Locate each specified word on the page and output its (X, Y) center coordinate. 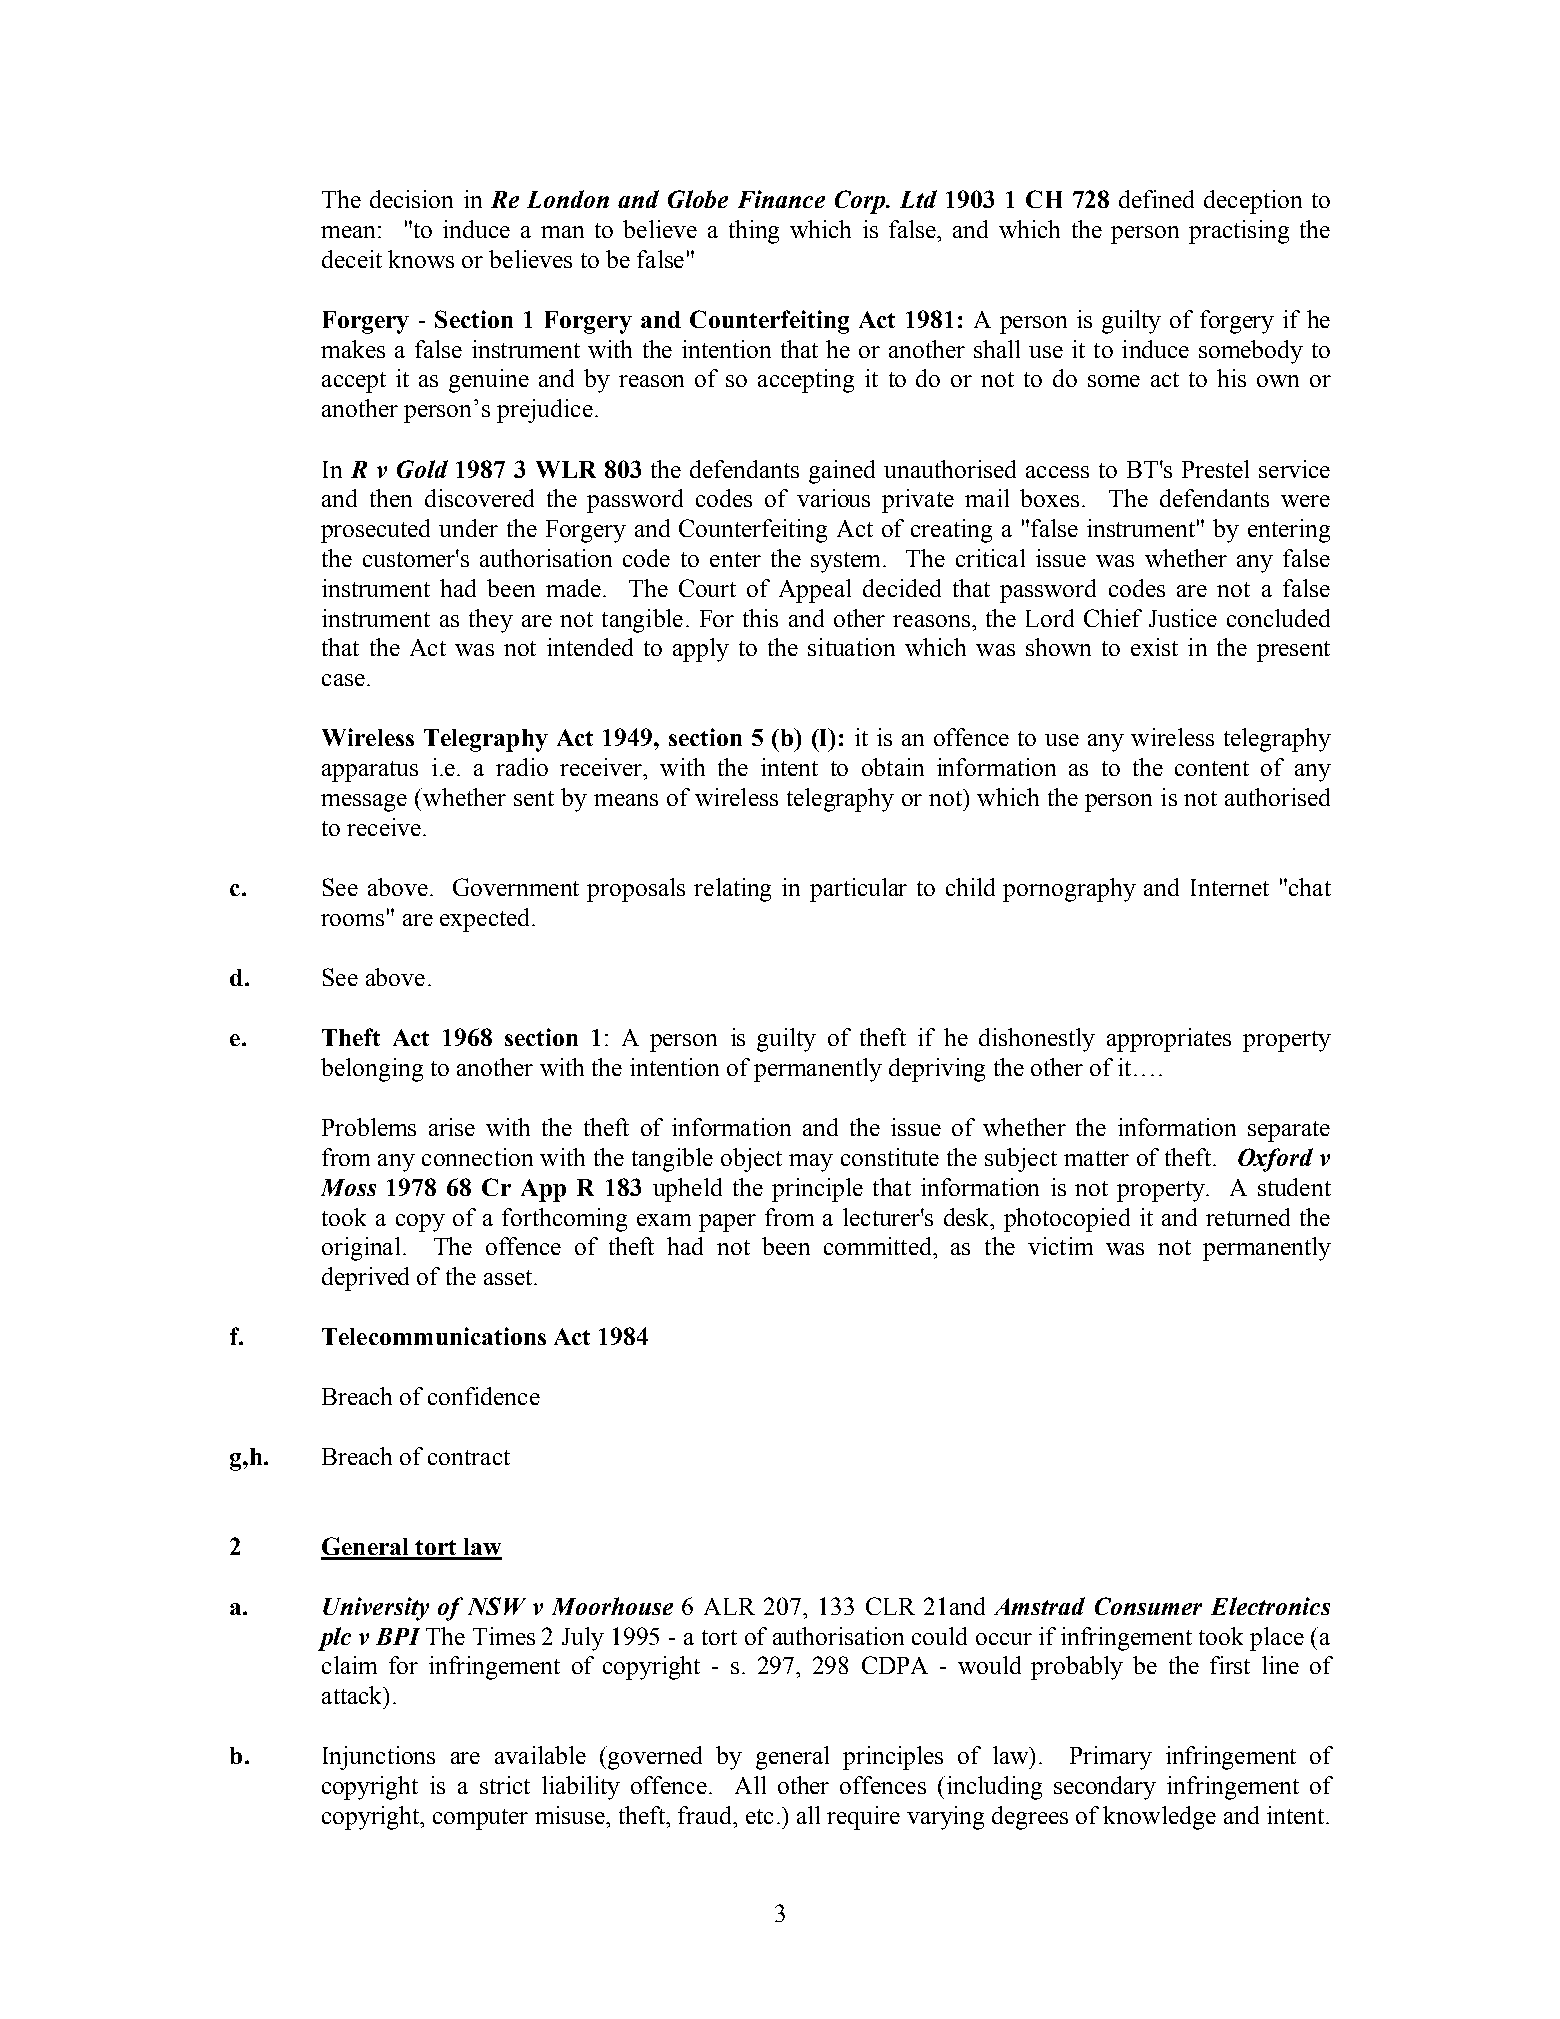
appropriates (1169, 1040)
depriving (937, 1070)
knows (421, 259)
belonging (372, 1070)
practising (1239, 232)
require (863, 1818)
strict (505, 1785)
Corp (861, 202)
